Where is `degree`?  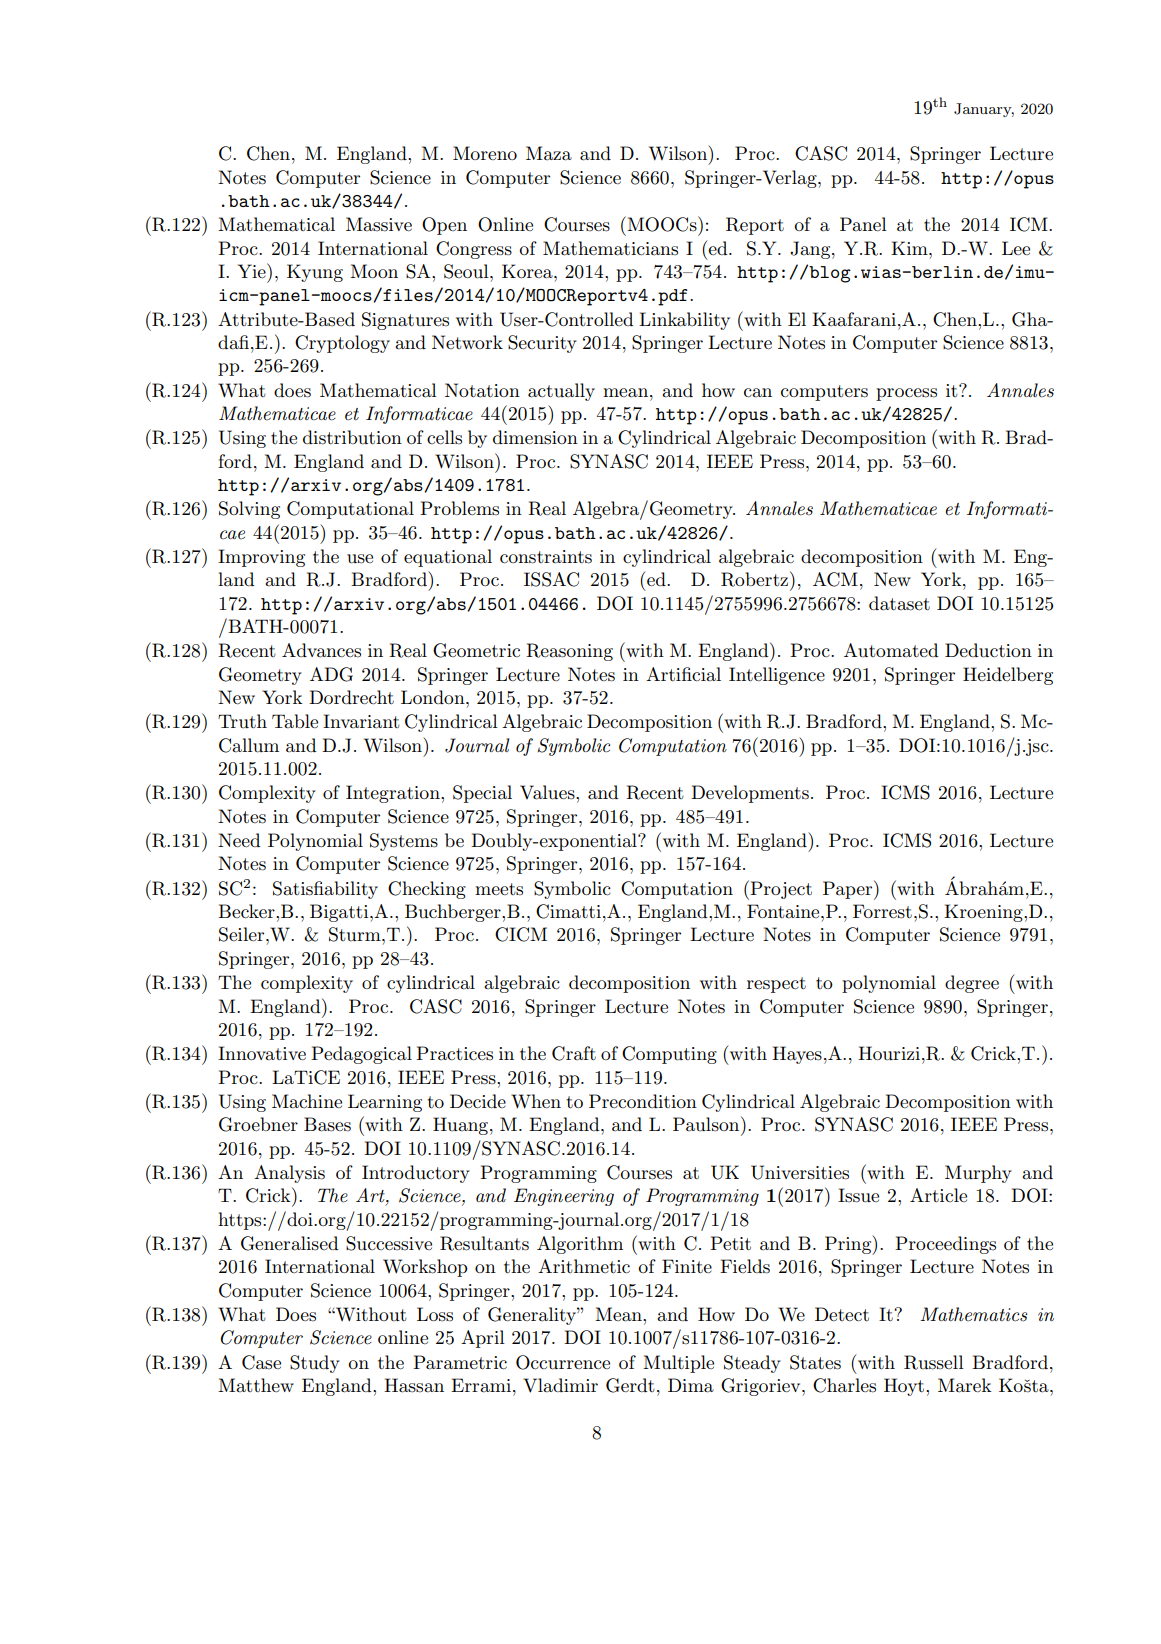 degree is located at coordinates (972, 984).
